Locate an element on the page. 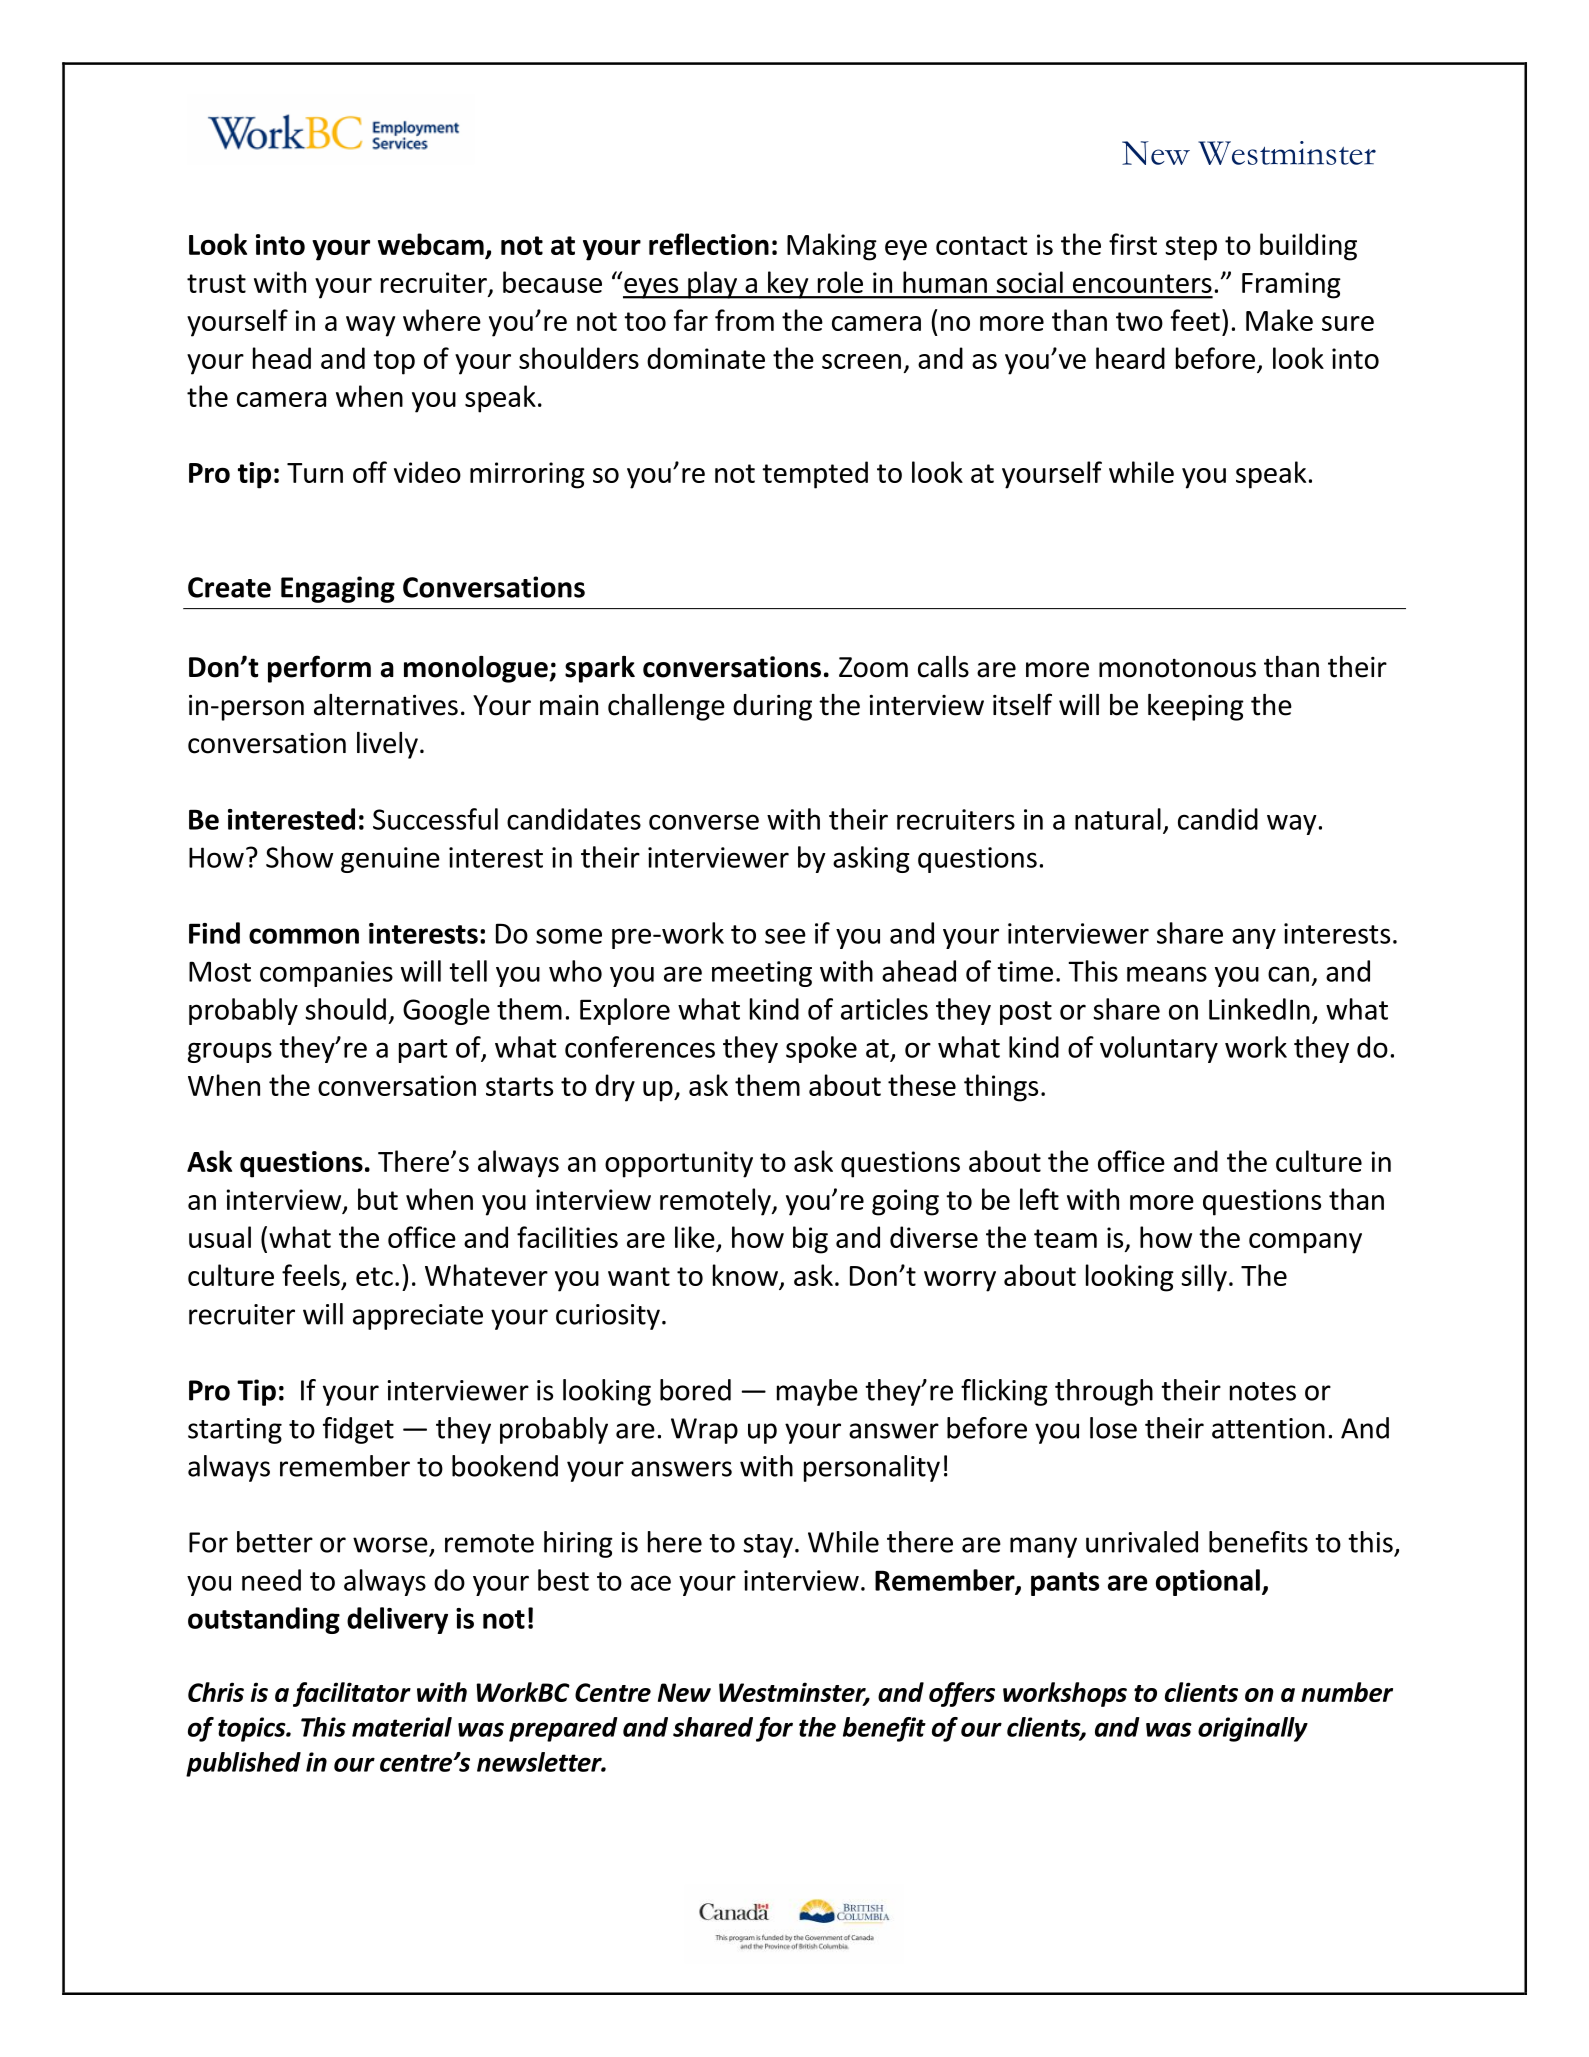  feet is located at coordinates (1195, 320).
